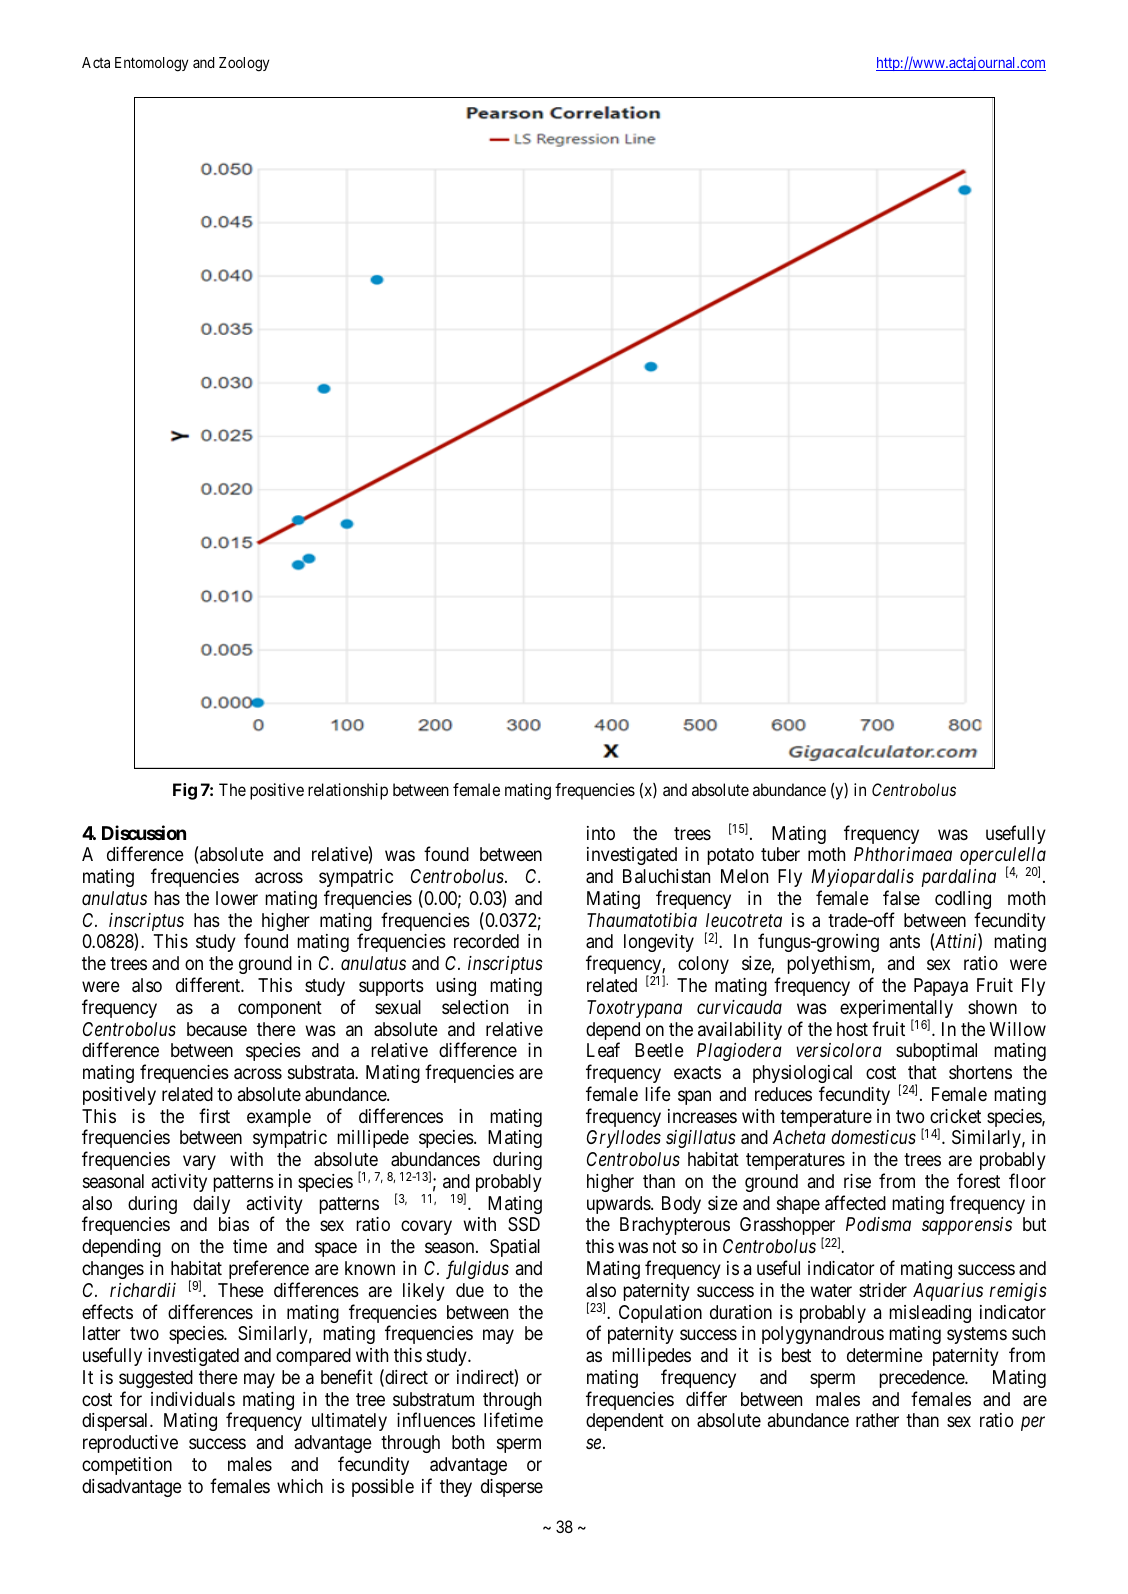 This screenshot has height=1594, width=1128. Describe the element at coordinates (601, 833) in the screenshot. I see `into` at that location.
